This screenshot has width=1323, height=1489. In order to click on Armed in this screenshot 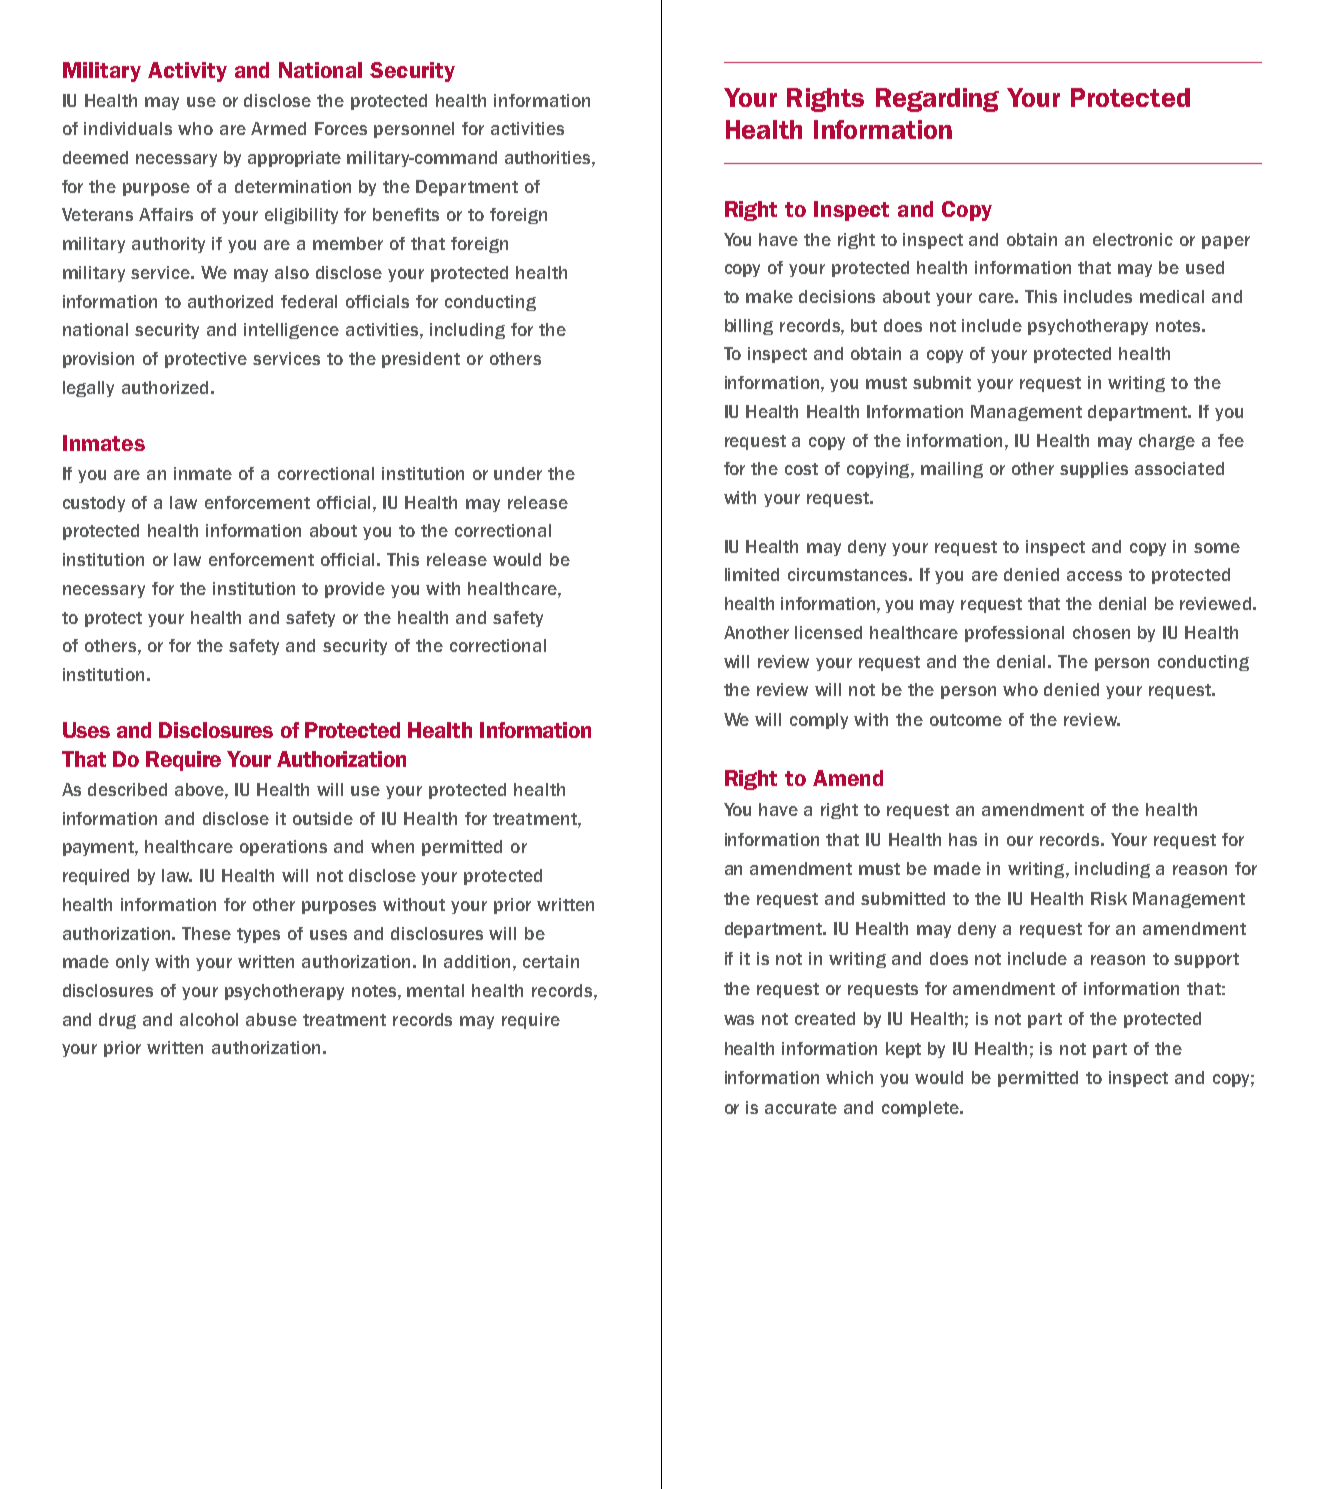, I will do `click(278, 128)`.
